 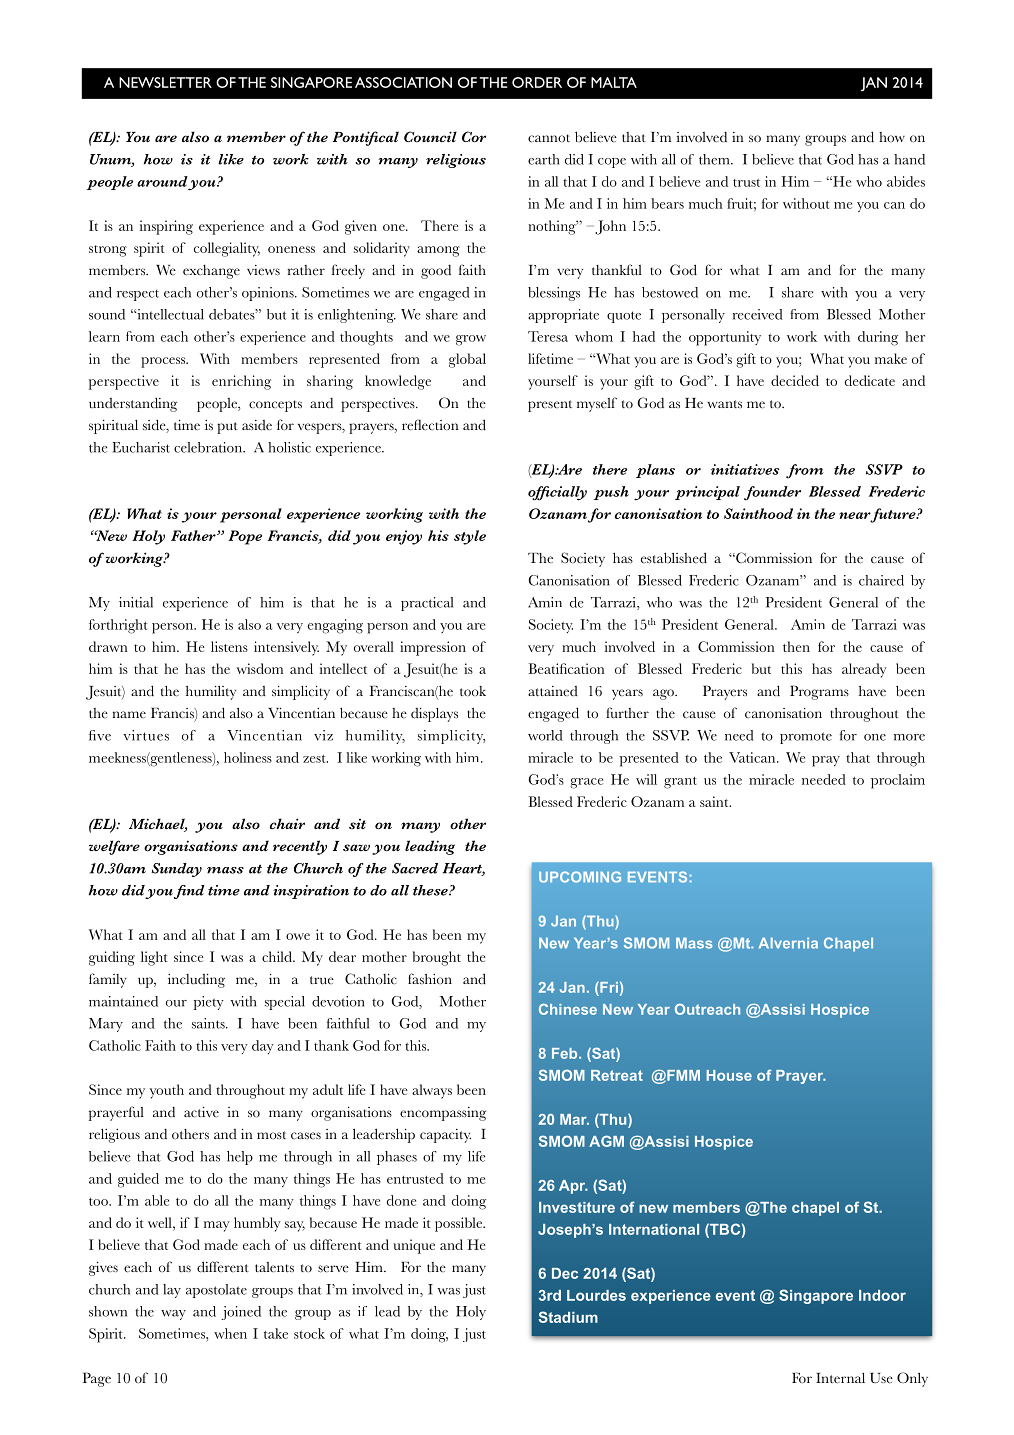 I want to click on find, so click(x=189, y=892).
